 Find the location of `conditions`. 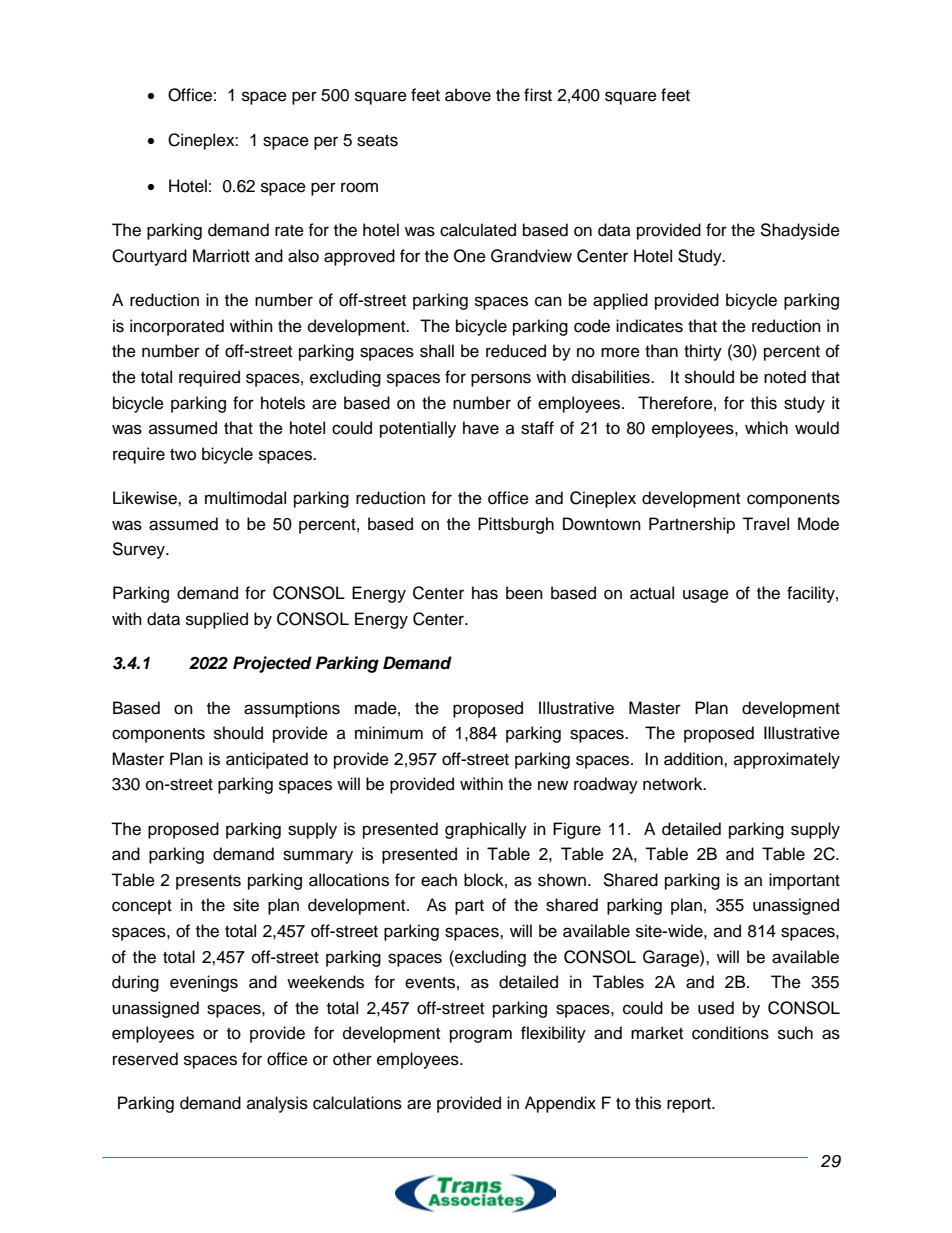

conditions is located at coordinates (730, 1033).
